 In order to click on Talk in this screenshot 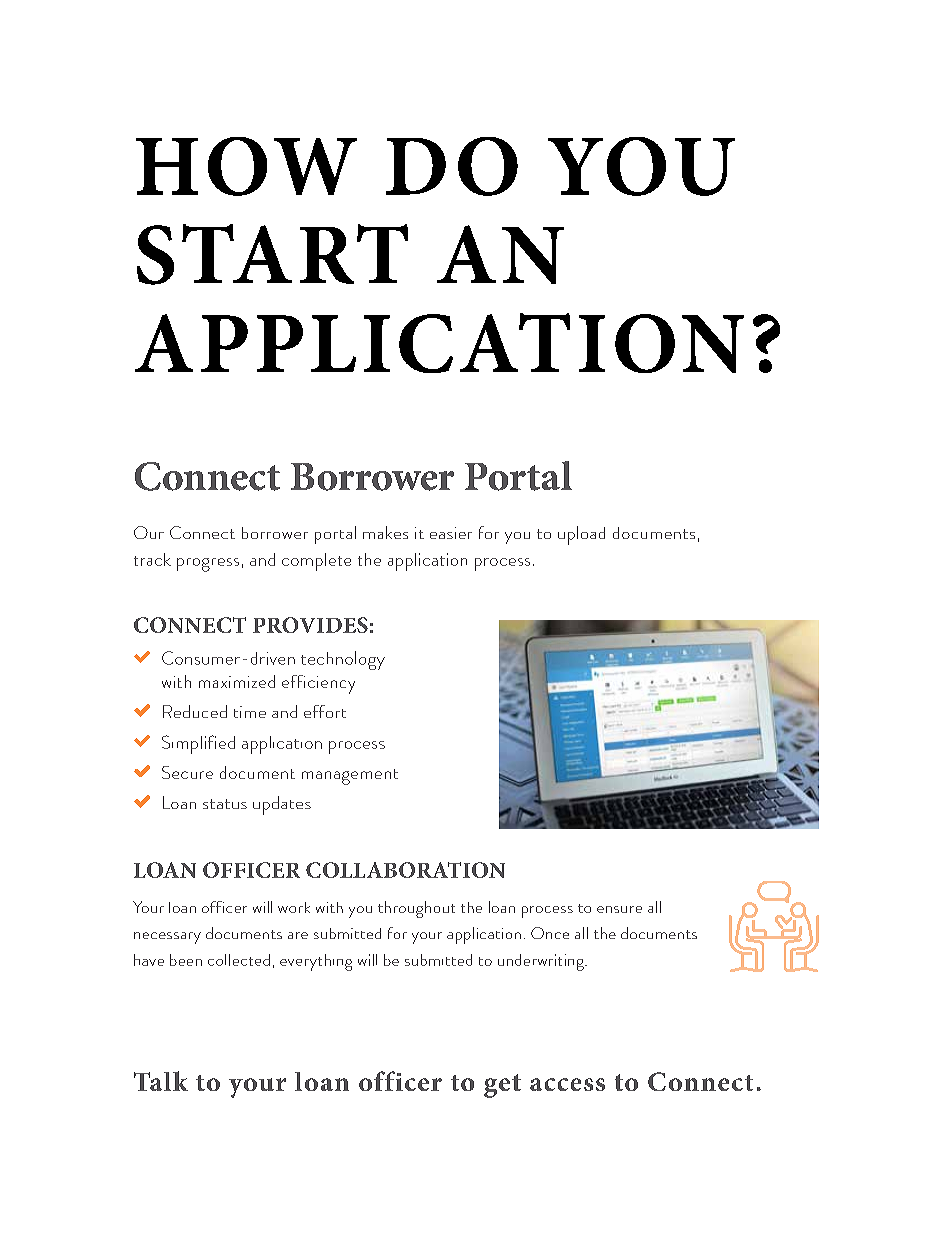, I will do `click(161, 1081)`.
